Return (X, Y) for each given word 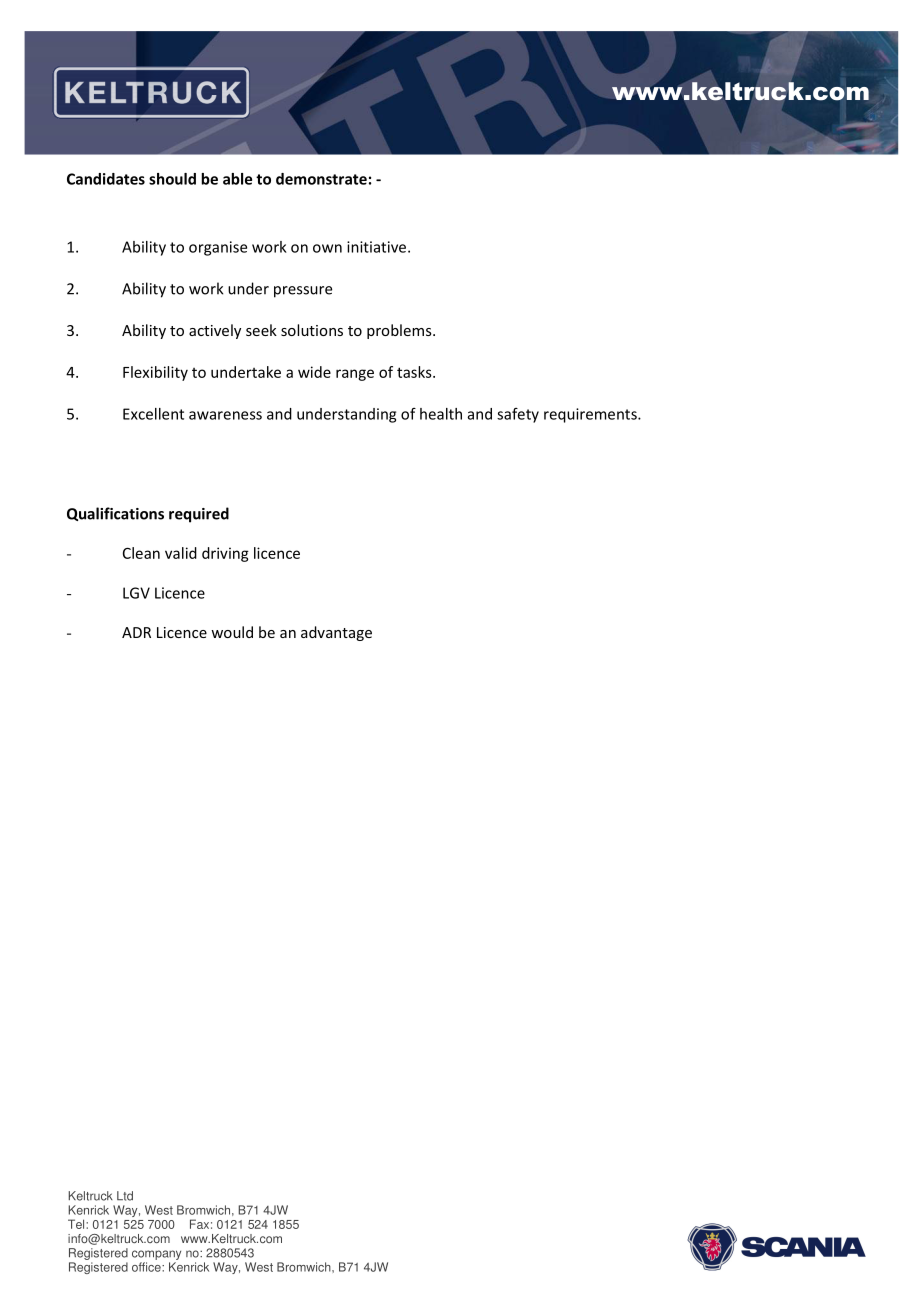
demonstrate (321, 179)
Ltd (125, 1196)
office (147, 1267)
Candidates (106, 179)
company (156, 1256)
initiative (378, 247)
